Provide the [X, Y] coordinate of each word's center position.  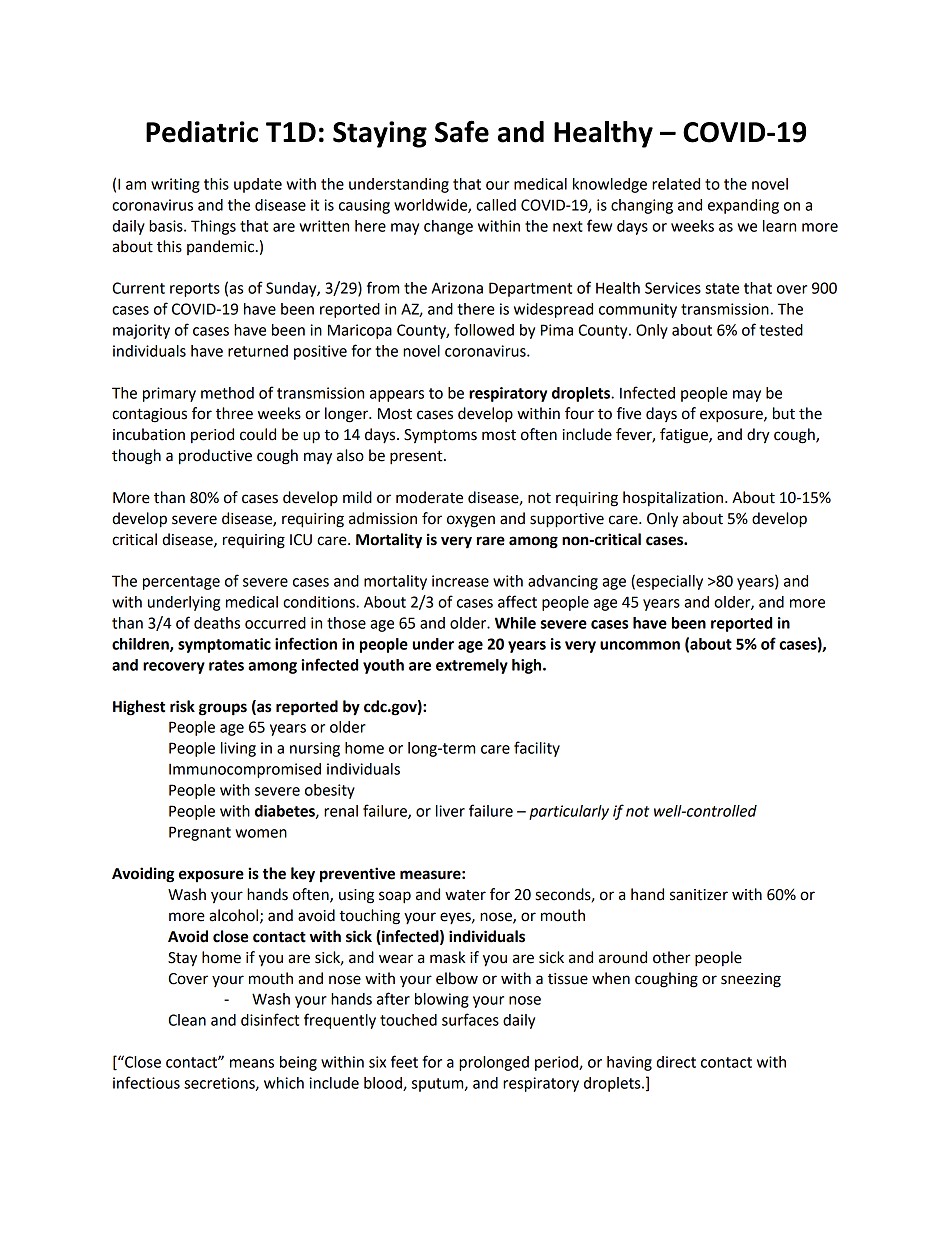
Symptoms [440, 436]
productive [215, 457]
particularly [569, 812]
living [238, 749]
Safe [462, 131]
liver [450, 811]
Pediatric [202, 132]
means [252, 1063]
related [676, 184]
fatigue [685, 436]
